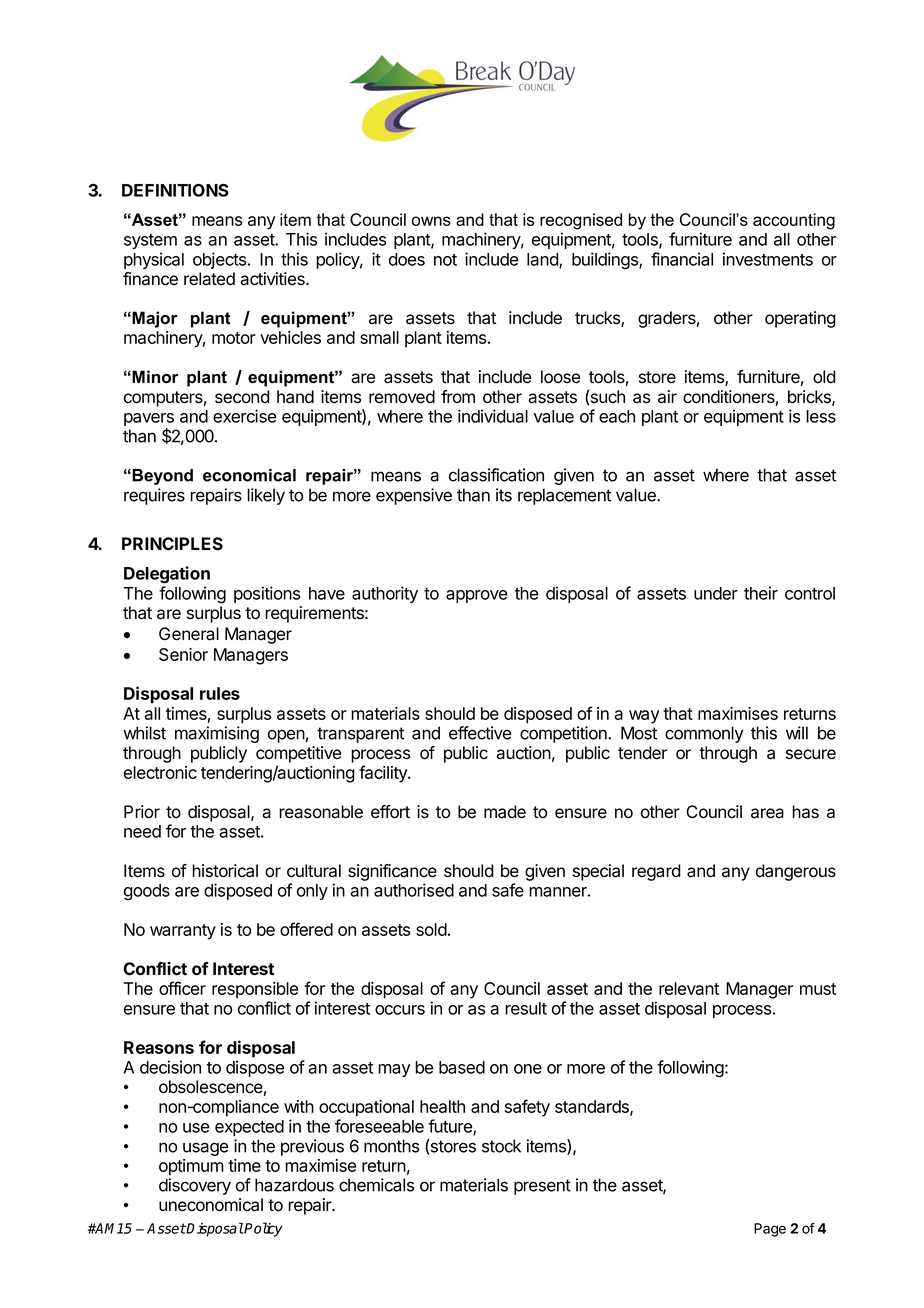 This screenshot has height=1308, width=924. What do you see at coordinates (689, 988) in the screenshot?
I see `relevant` at bounding box center [689, 988].
